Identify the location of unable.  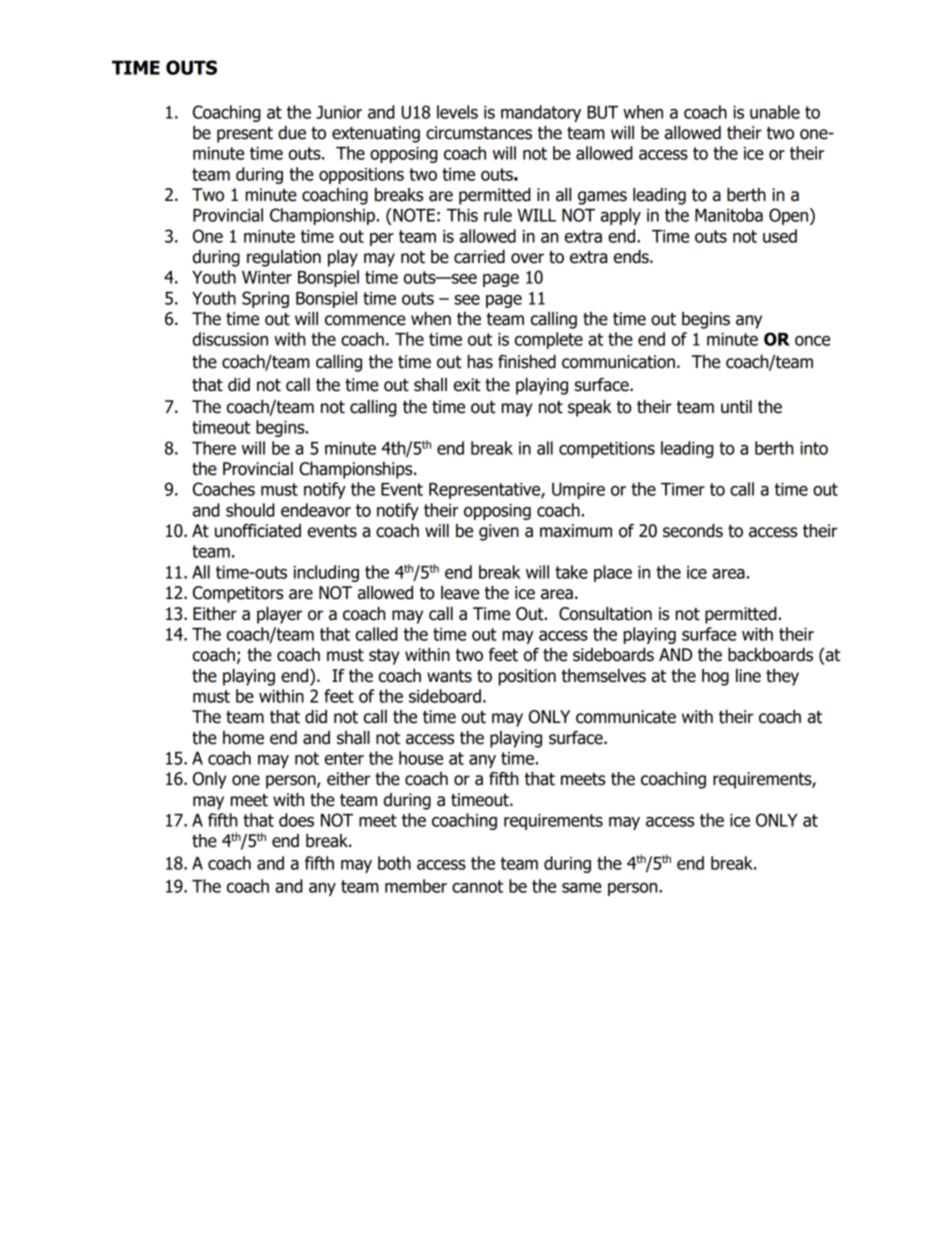
(775, 112).
